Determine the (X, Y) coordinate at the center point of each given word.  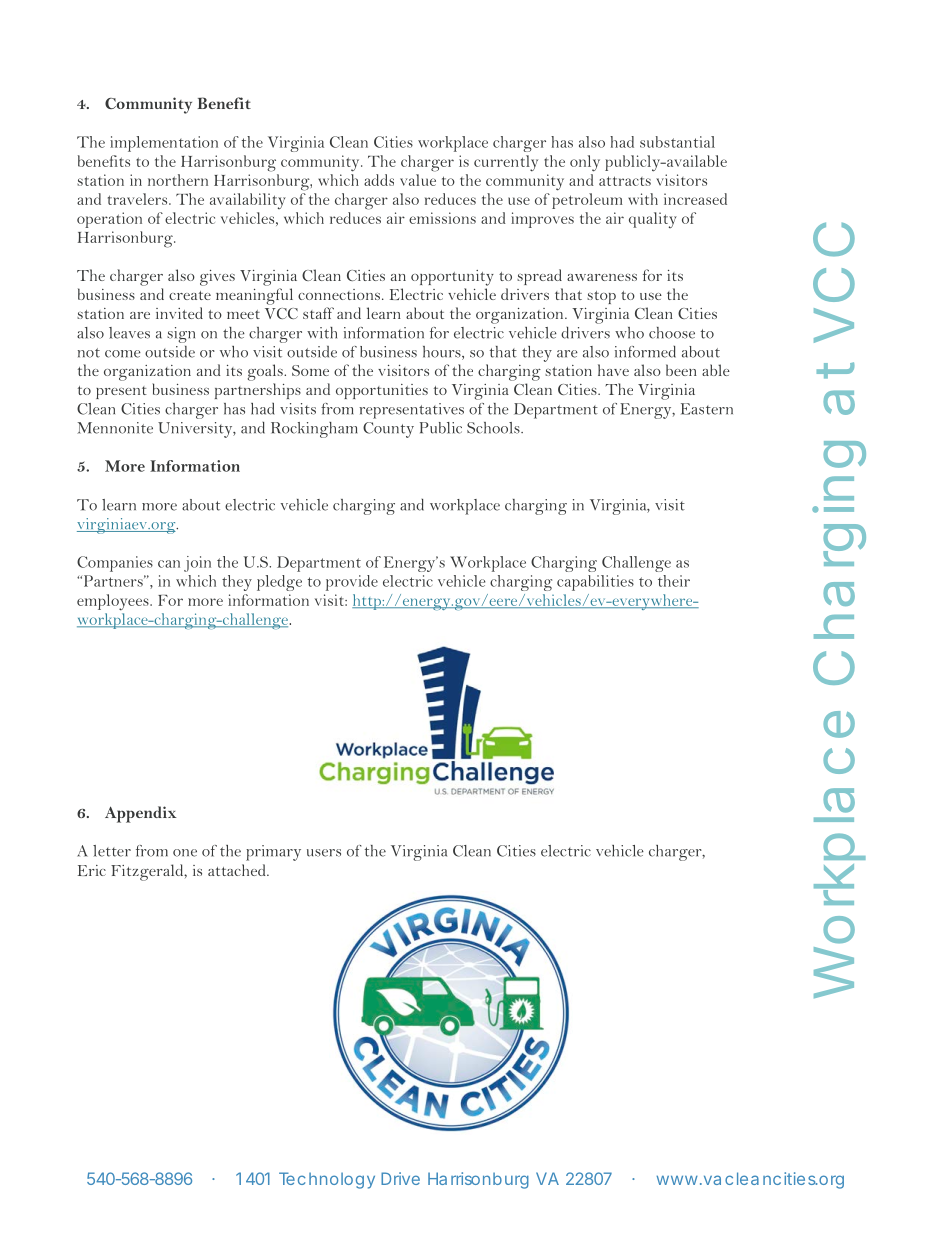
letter (112, 851)
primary (273, 853)
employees (114, 602)
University (196, 430)
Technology (327, 1180)
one (185, 853)
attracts (625, 181)
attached (238, 870)
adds (379, 180)
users (324, 853)
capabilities (595, 583)
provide (352, 583)
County (388, 430)
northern (178, 180)
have (613, 370)
